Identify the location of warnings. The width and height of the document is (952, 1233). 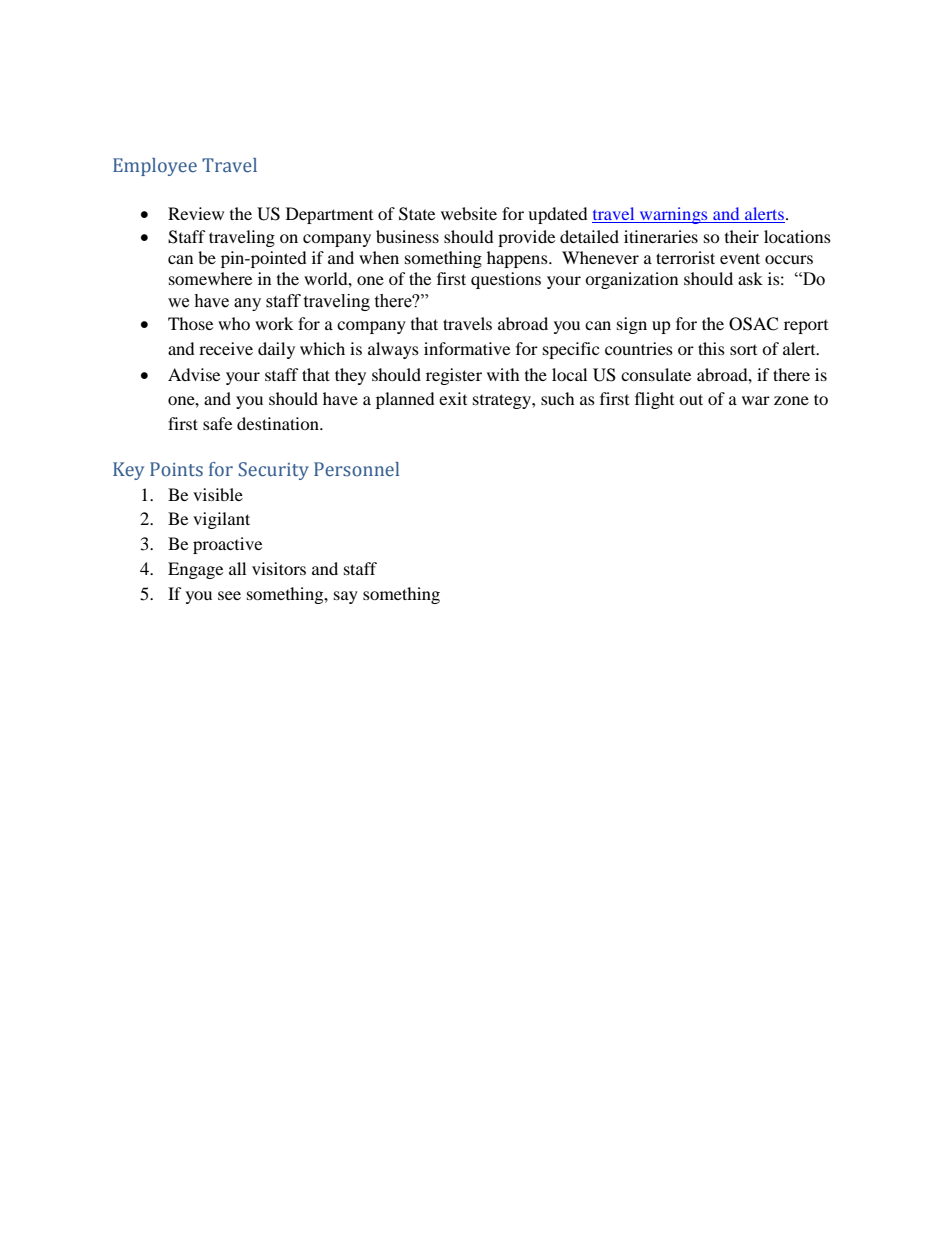
(674, 215).
